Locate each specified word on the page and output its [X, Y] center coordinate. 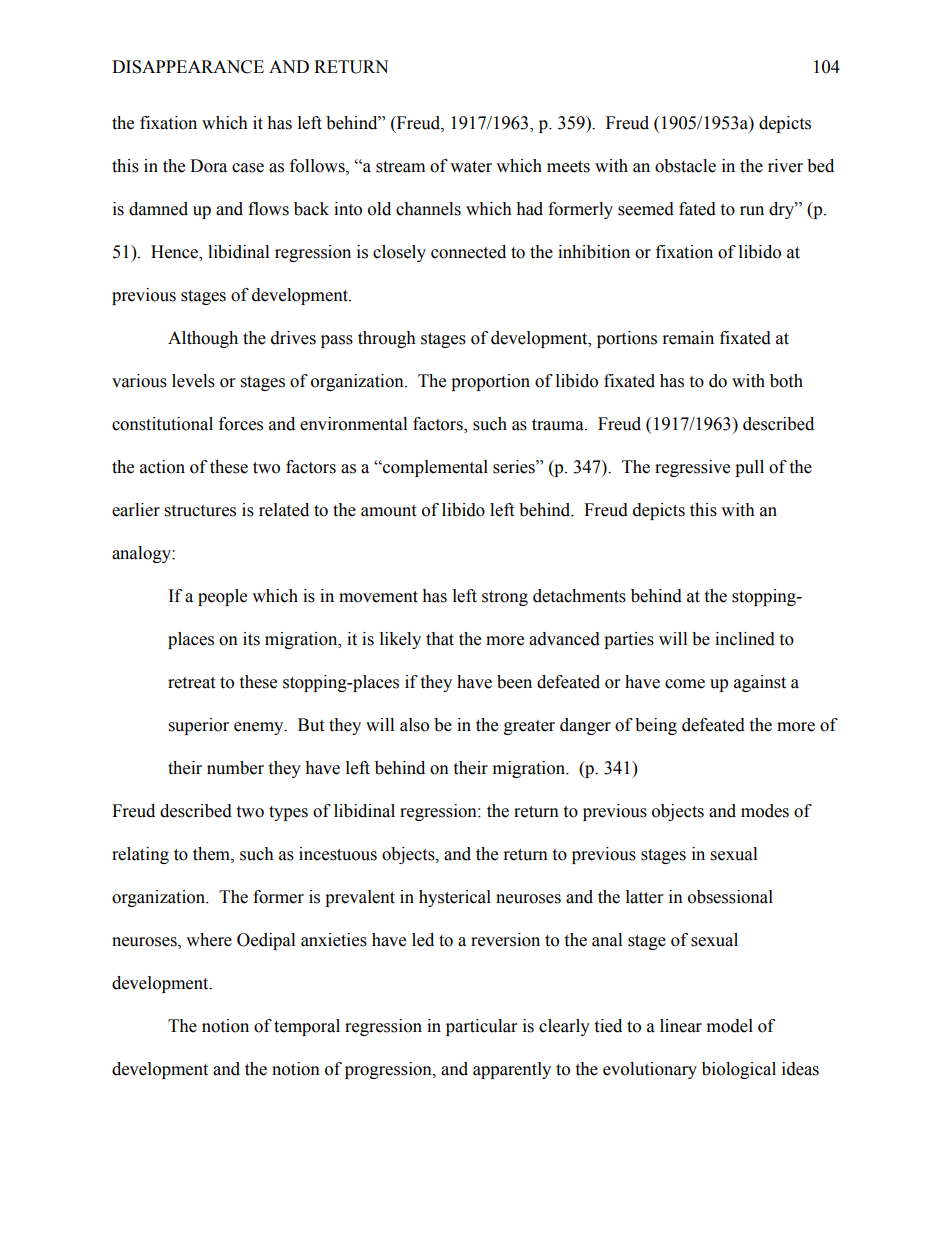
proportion [490, 382]
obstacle [685, 166]
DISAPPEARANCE [188, 67]
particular [481, 1027]
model [730, 1026]
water [471, 167]
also [414, 725]
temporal [307, 1027]
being [656, 726]
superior [199, 726]
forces [241, 424]
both [786, 381]
